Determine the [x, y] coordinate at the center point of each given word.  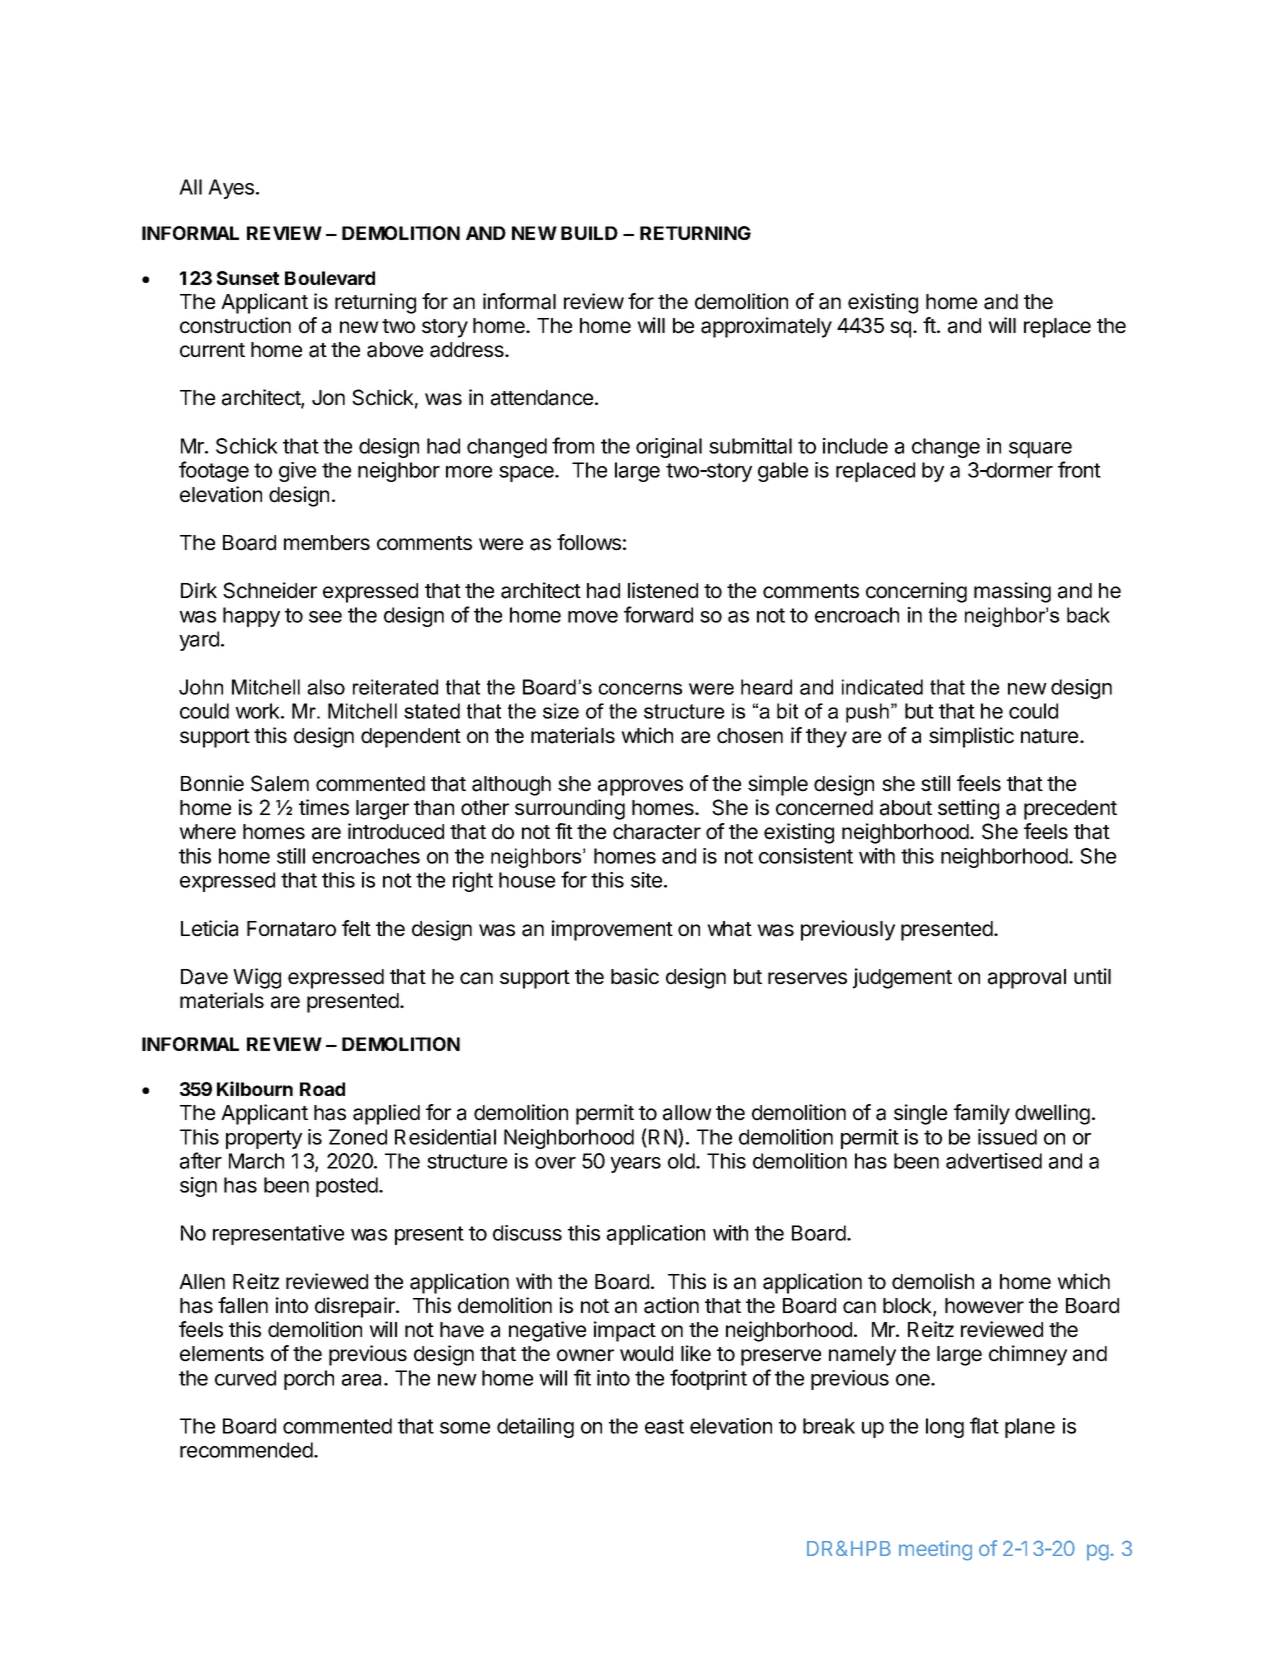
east [664, 1426]
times [324, 807]
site [648, 880]
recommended [246, 1450]
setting [968, 809]
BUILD [589, 233]
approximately [766, 327]
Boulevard [330, 278]
